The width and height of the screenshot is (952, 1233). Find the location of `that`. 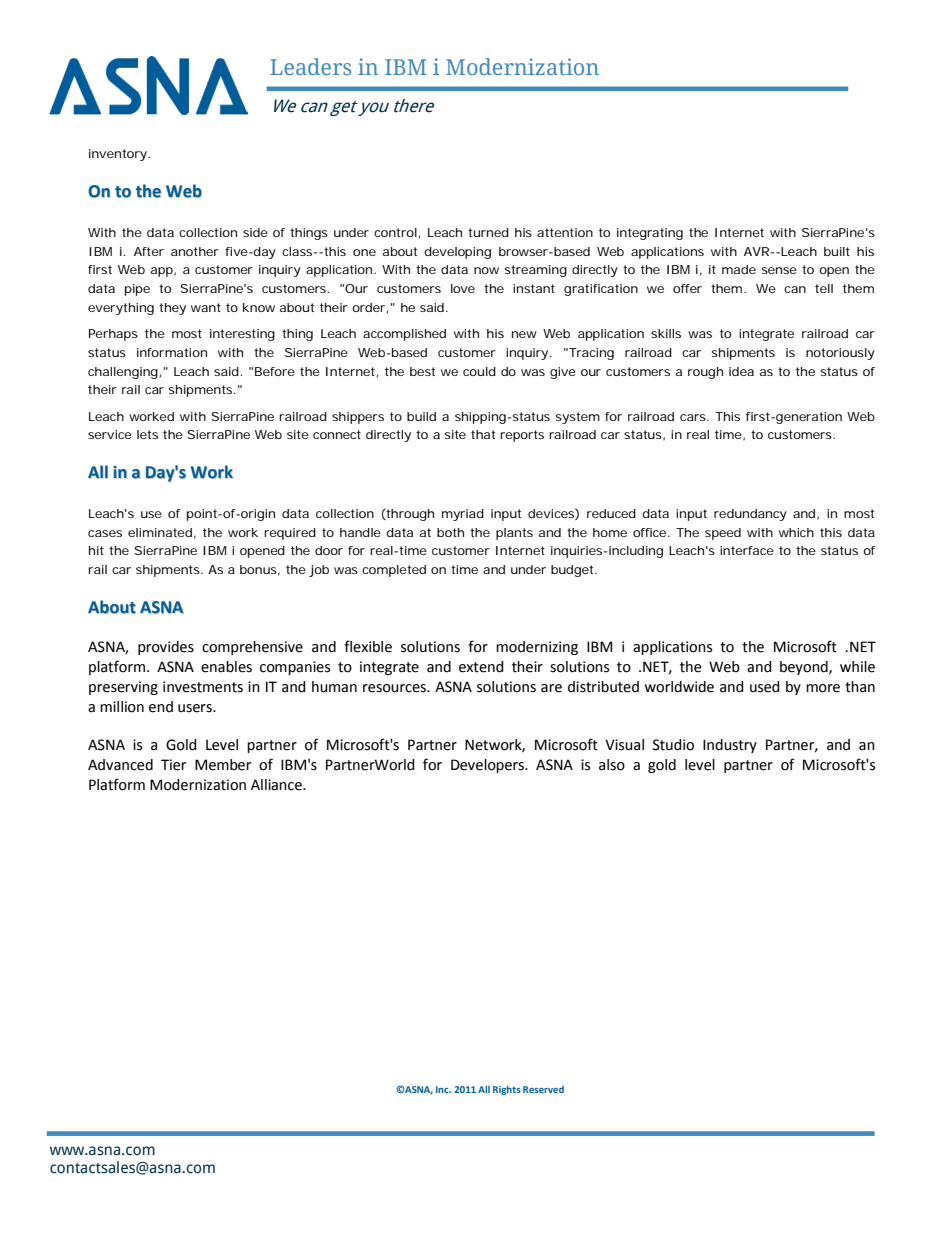

that is located at coordinates (483, 434).
